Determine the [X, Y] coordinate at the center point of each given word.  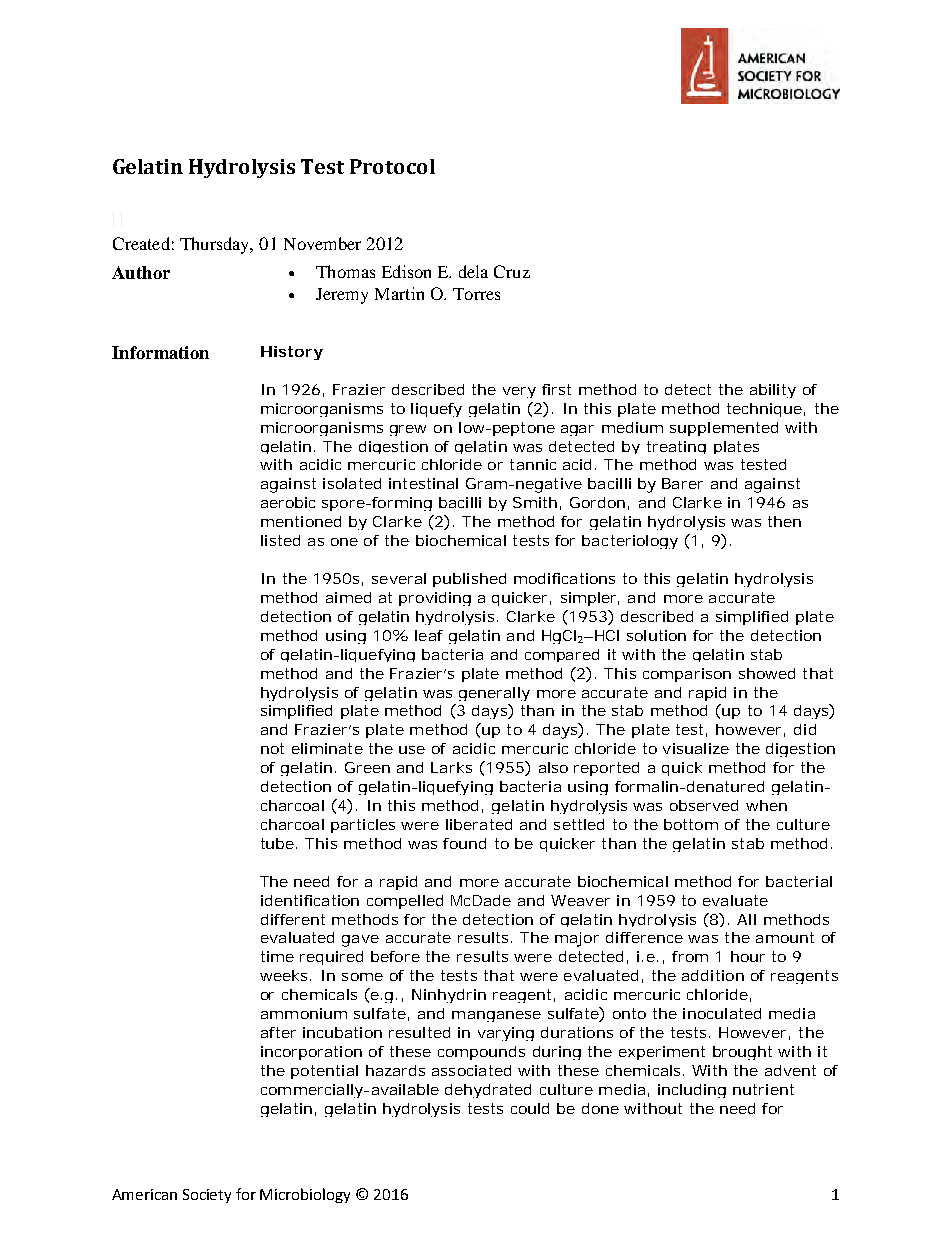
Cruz [512, 271]
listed [280, 540]
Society [207, 1196]
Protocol [392, 166]
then [784, 521]
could [530, 1108]
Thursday [216, 245]
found [464, 843]
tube [277, 843]
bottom [691, 824]
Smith [535, 502]
